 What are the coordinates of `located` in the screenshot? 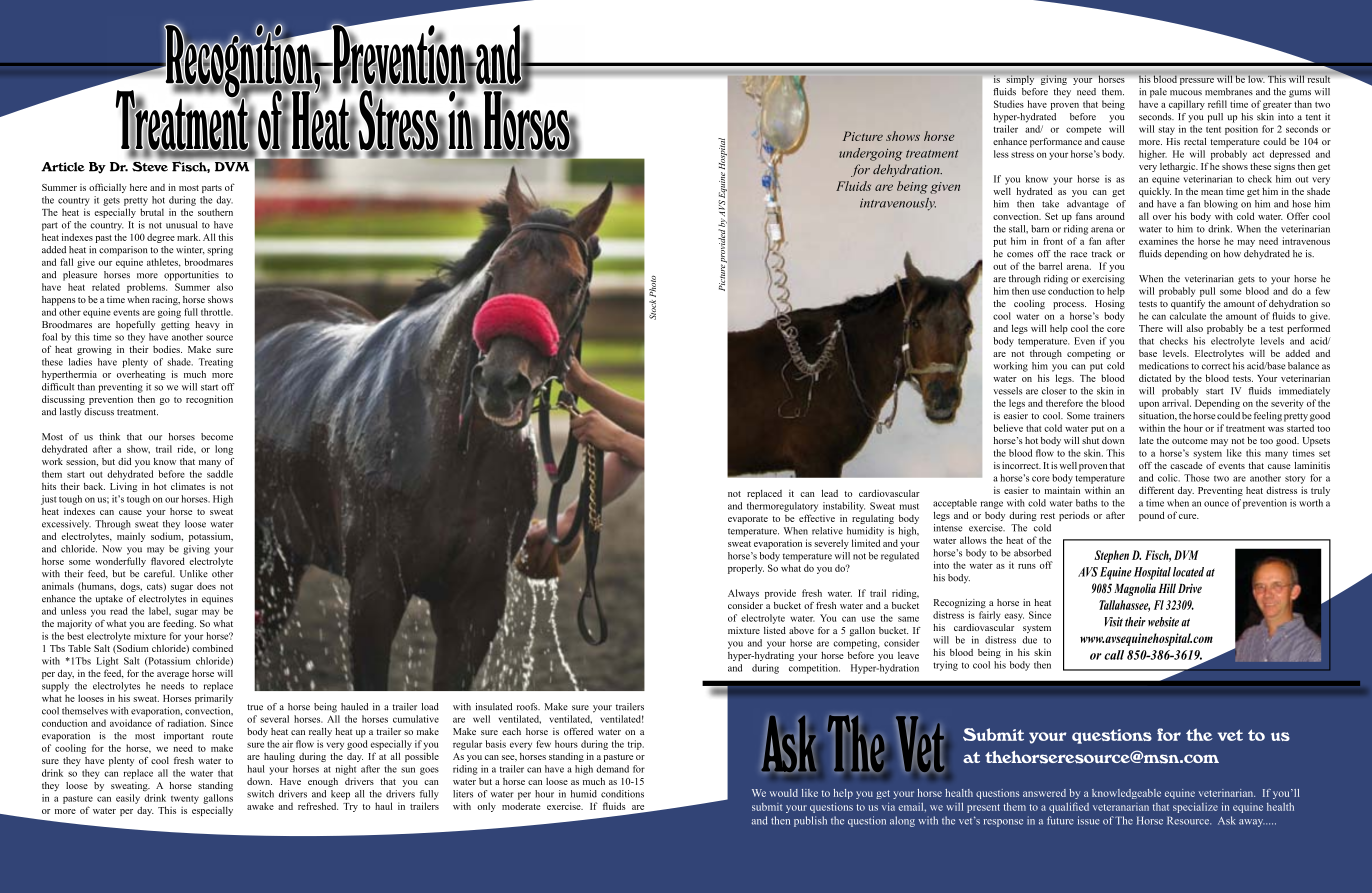 It's located at (1188, 572).
